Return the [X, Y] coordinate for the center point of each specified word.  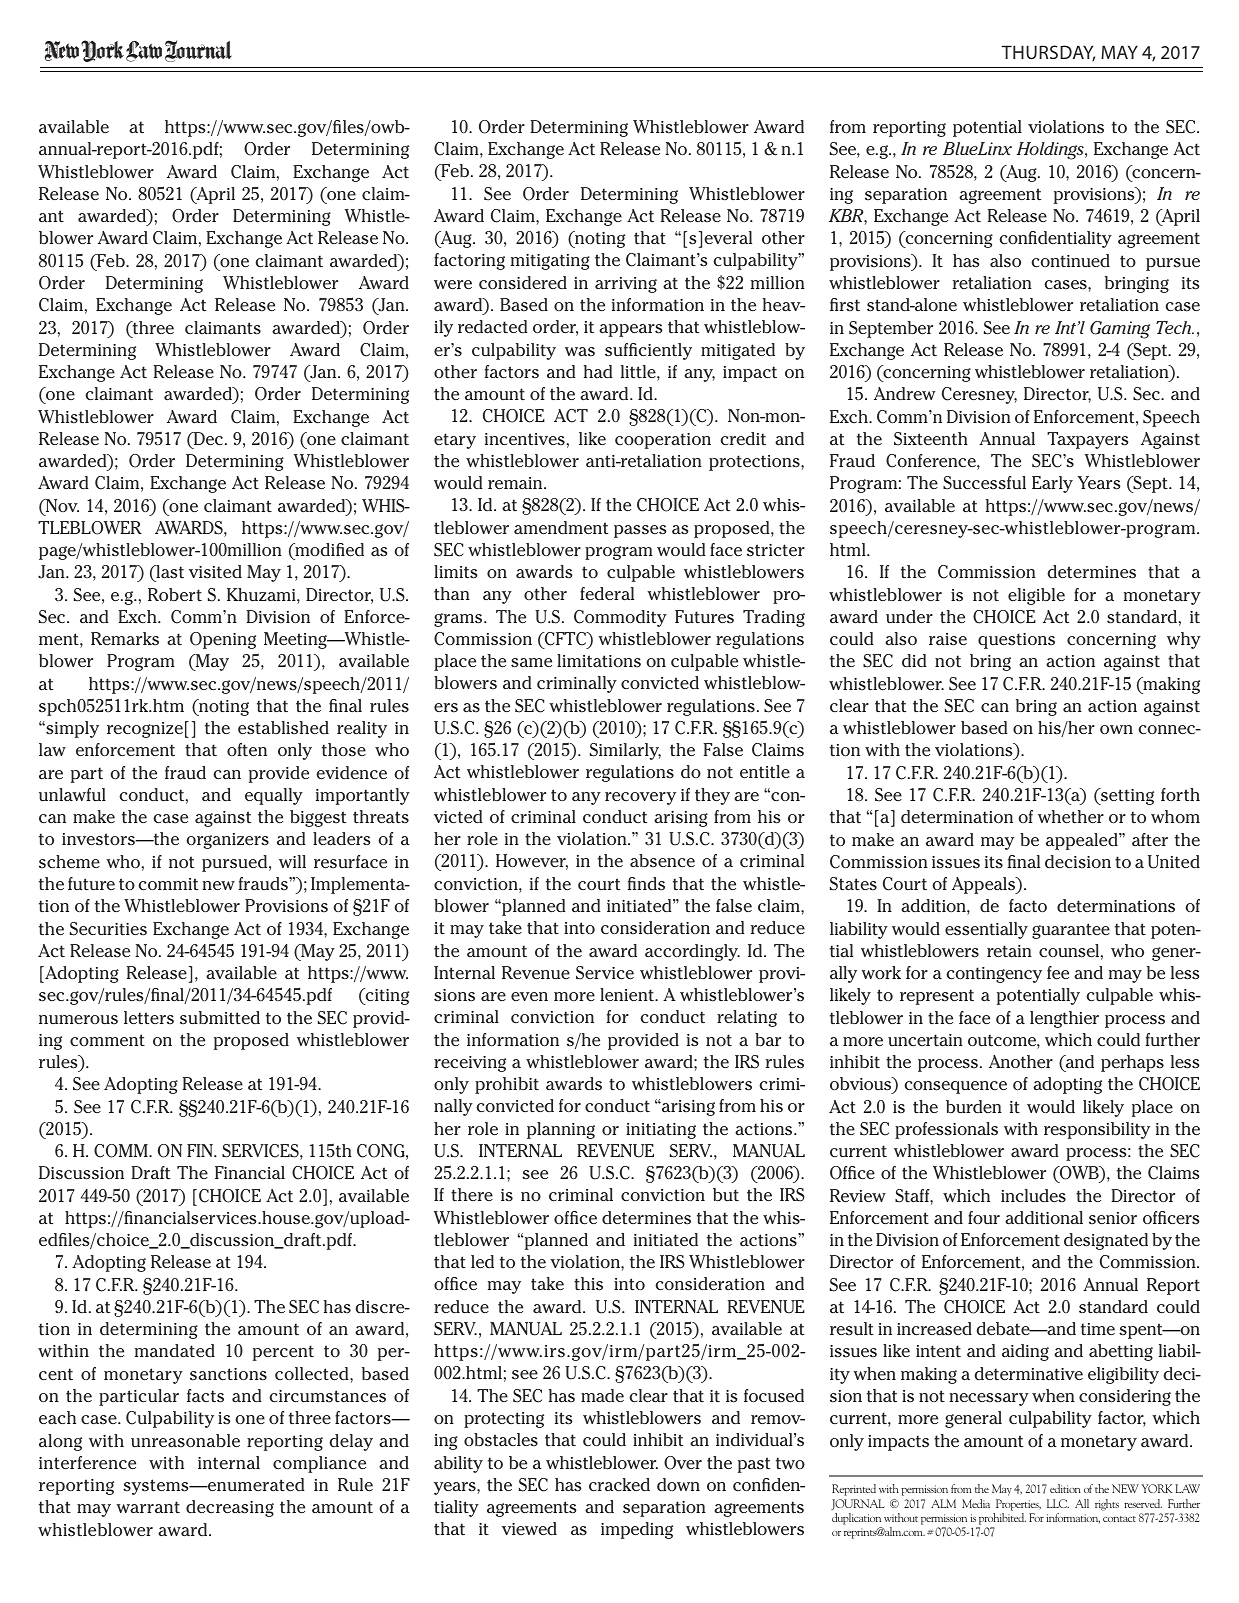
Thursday [1048, 53]
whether [1071, 817]
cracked [619, 1484]
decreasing [230, 1508]
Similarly [625, 751]
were [453, 284]
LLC [1058, 1503]
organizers [227, 841]
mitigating [550, 262]
